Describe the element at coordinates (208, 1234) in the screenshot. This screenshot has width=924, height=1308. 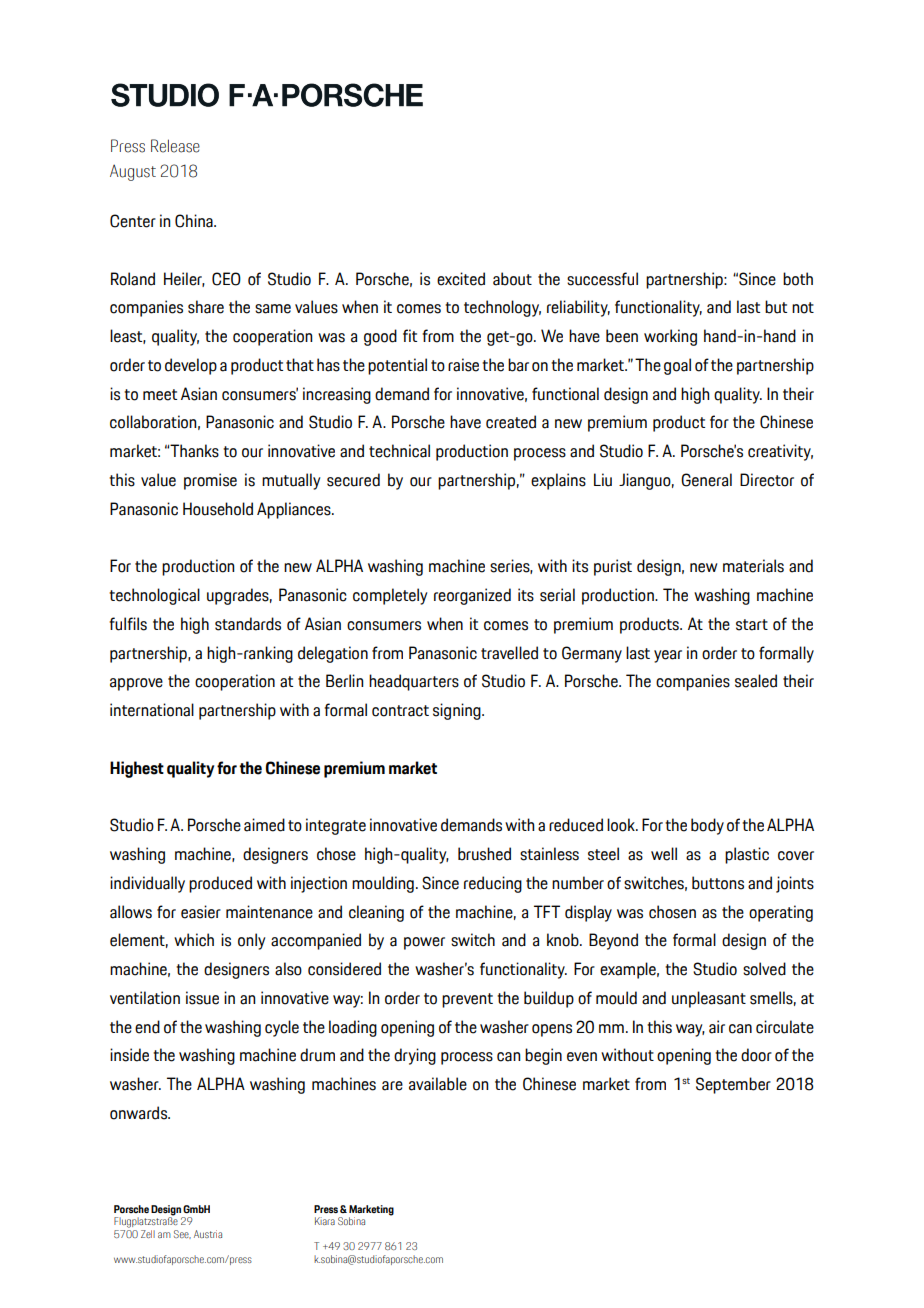
I see `Austria` at that location.
